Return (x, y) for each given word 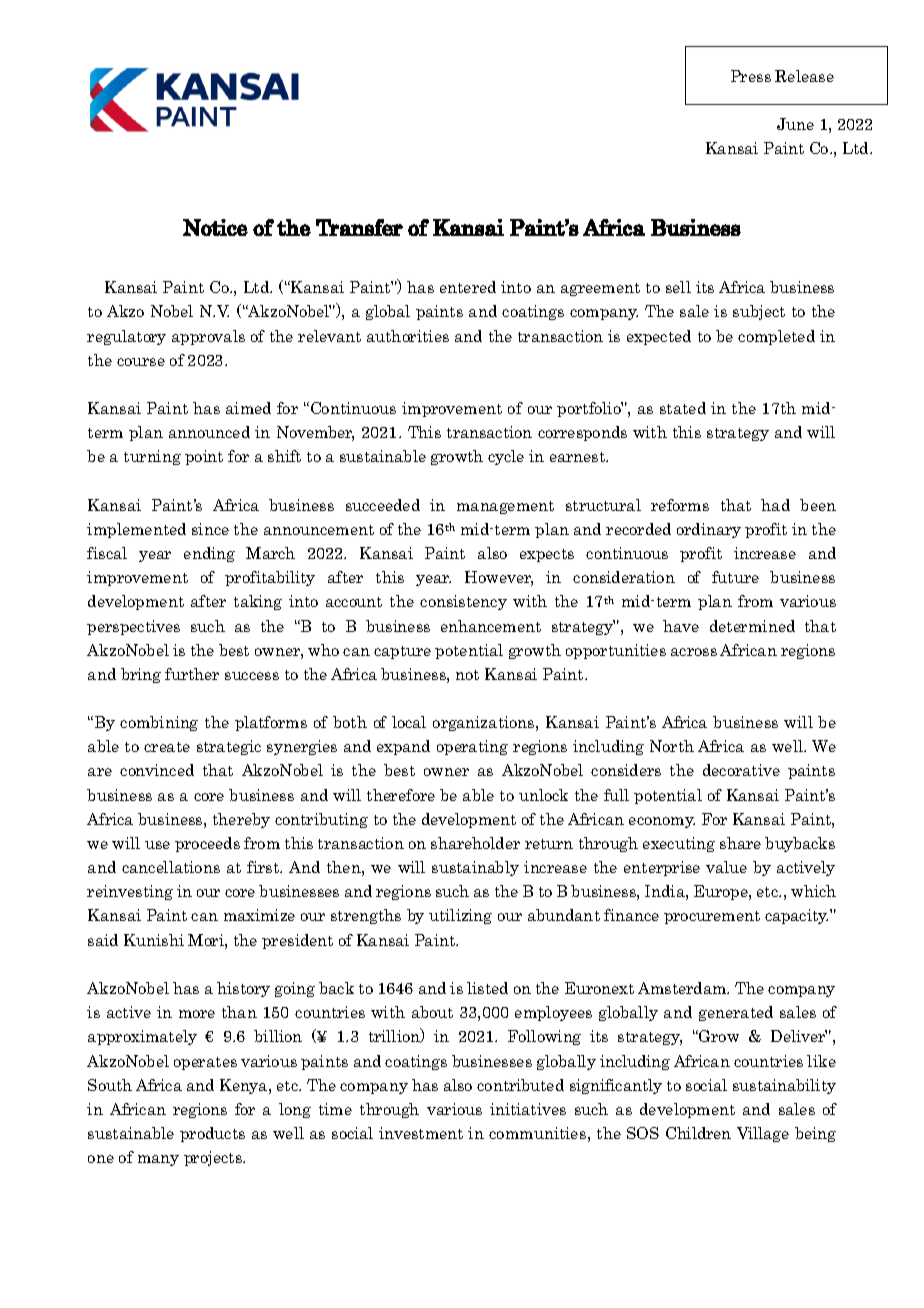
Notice (215, 227)
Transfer (359, 227)
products (212, 1134)
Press (751, 76)
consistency (463, 602)
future (735, 577)
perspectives (133, 627)
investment (421, 1133)
